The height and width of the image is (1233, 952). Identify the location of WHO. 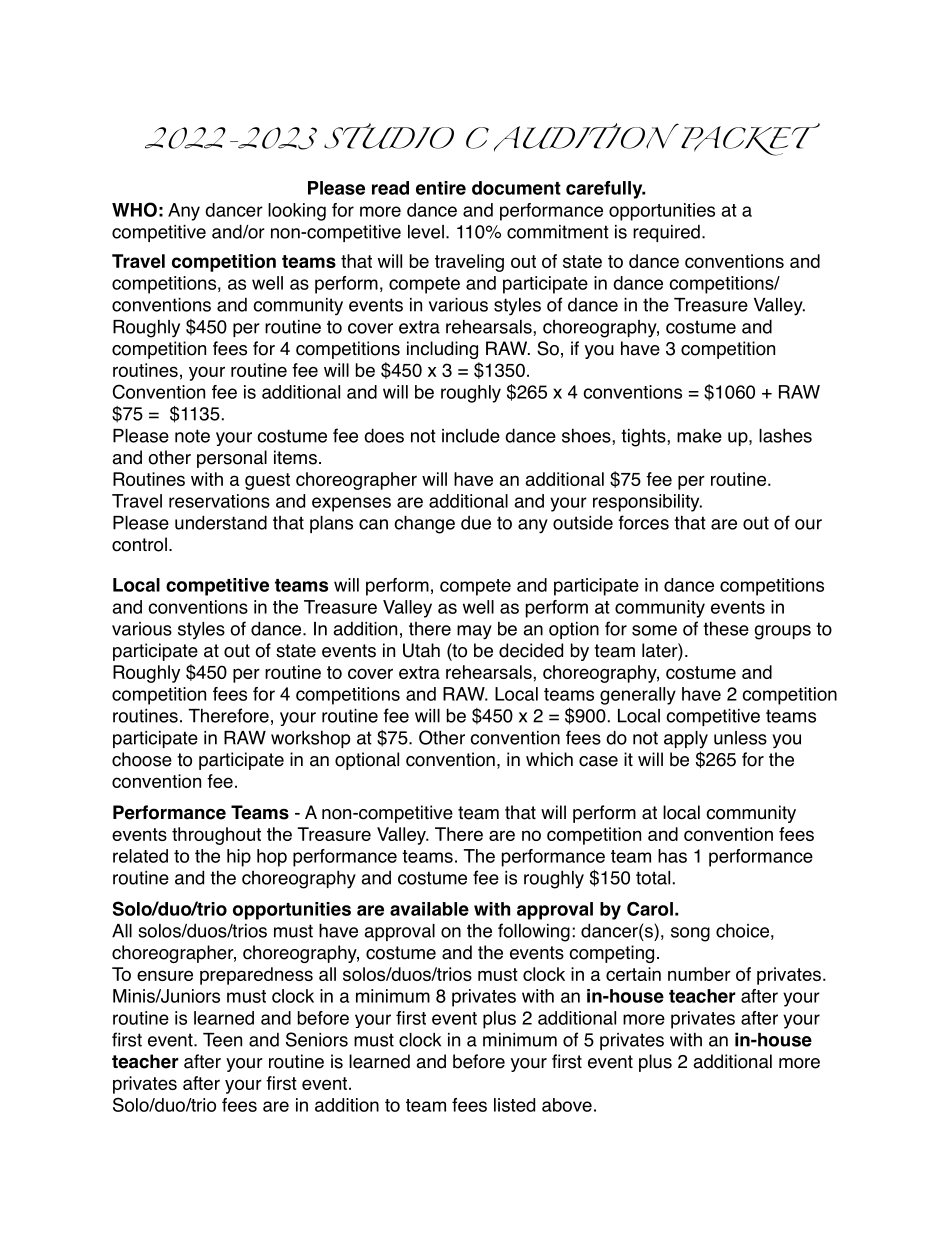
(134, 209).
